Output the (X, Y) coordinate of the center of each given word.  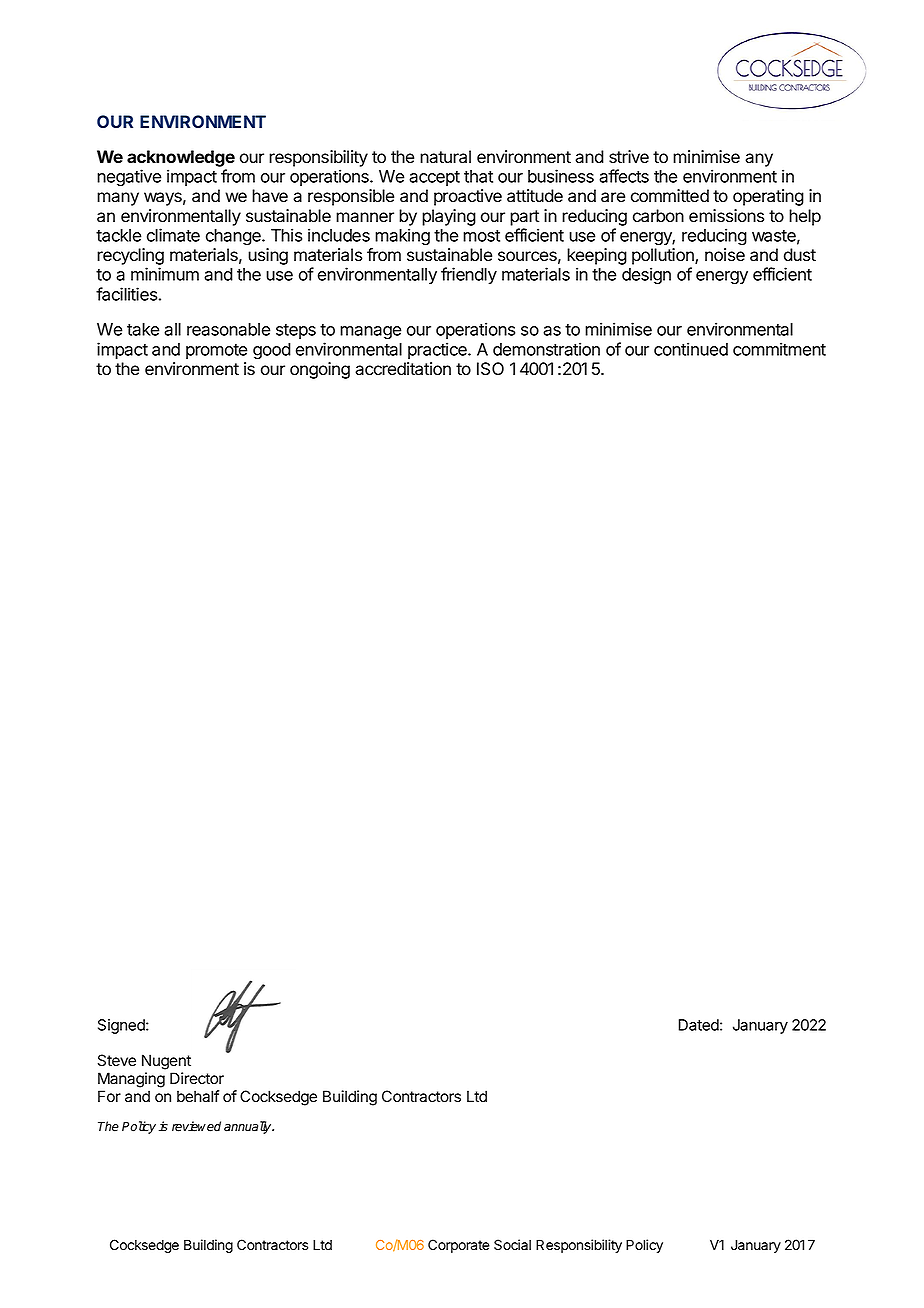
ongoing (320, 370)
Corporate (459, 1246)
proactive (468, 197)
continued (691, 349)
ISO (490, 369)
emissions (726, 216)
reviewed (196, 1126)
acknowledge (181, 158)
